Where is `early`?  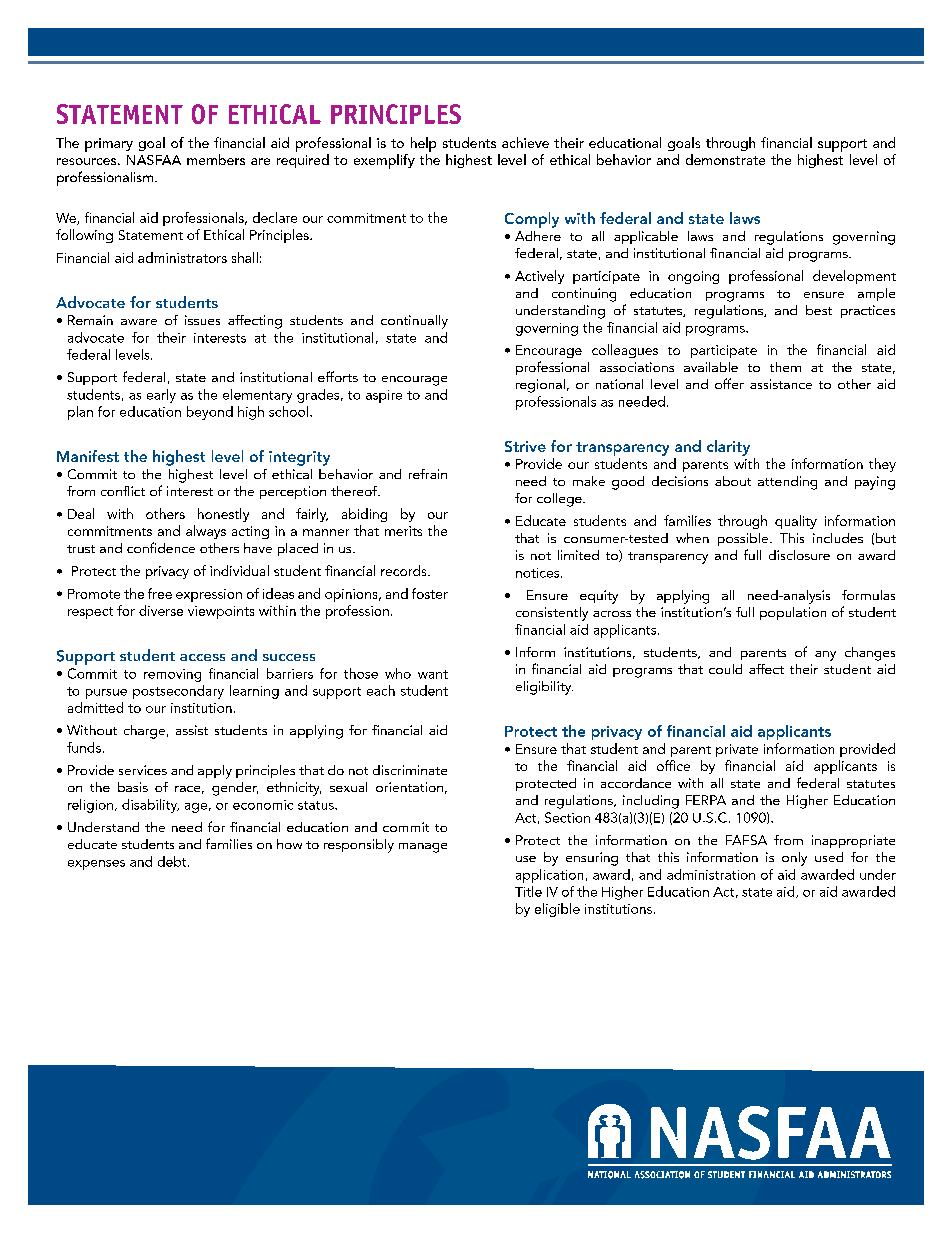 early is located at coordinates (161, 396).
